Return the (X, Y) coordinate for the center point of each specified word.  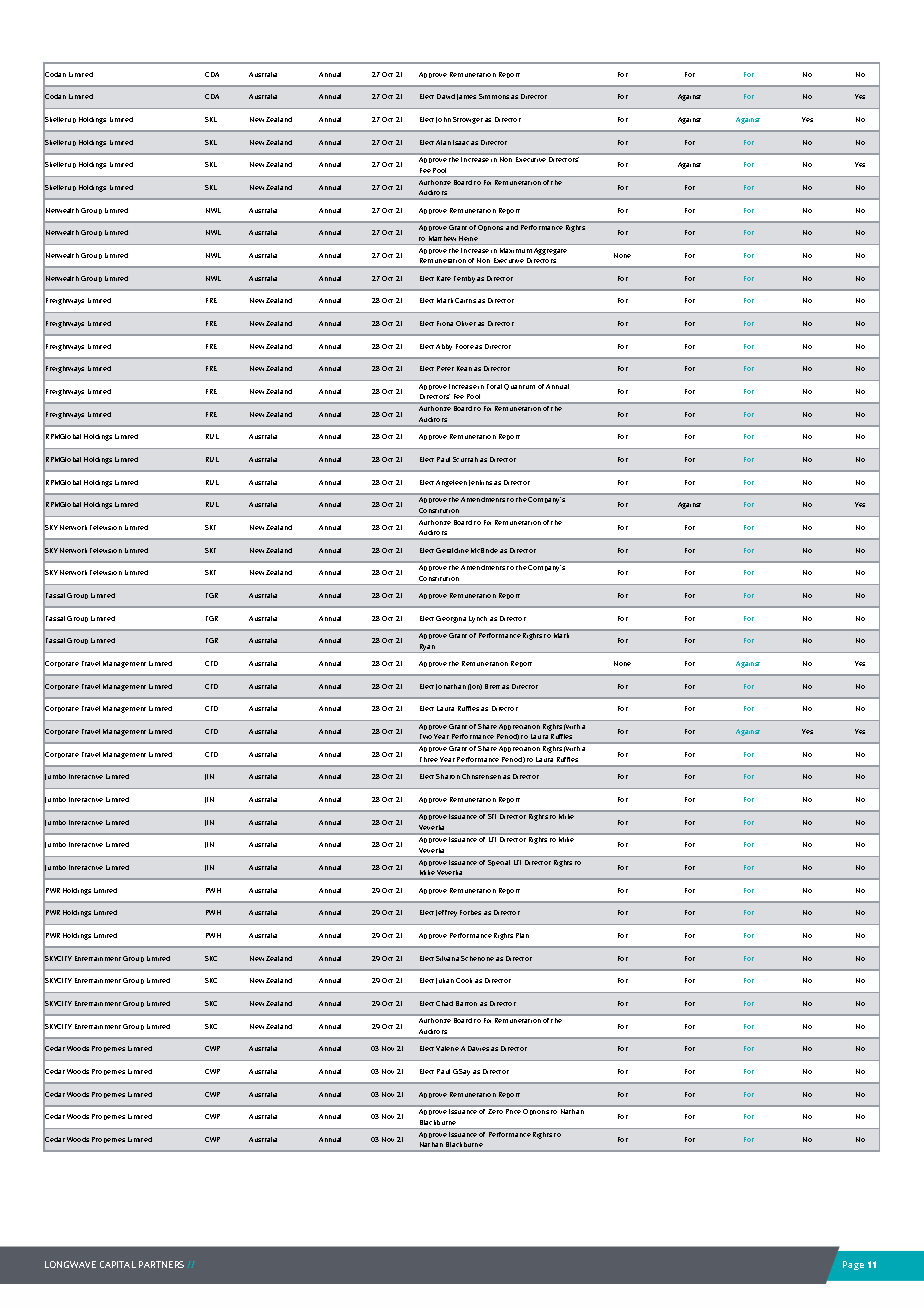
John (443, 120)
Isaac (461, 142)
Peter (445, 368)
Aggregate (550, 251)
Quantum (519, 387)
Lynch (478, 619)
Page (853, 1265)
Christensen (481, 776)
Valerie (447, 1048)
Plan (522, 935)
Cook (464, 980)
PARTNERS (161, 1264)
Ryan (428, 648)
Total (494, 386)
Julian (445, 981)
